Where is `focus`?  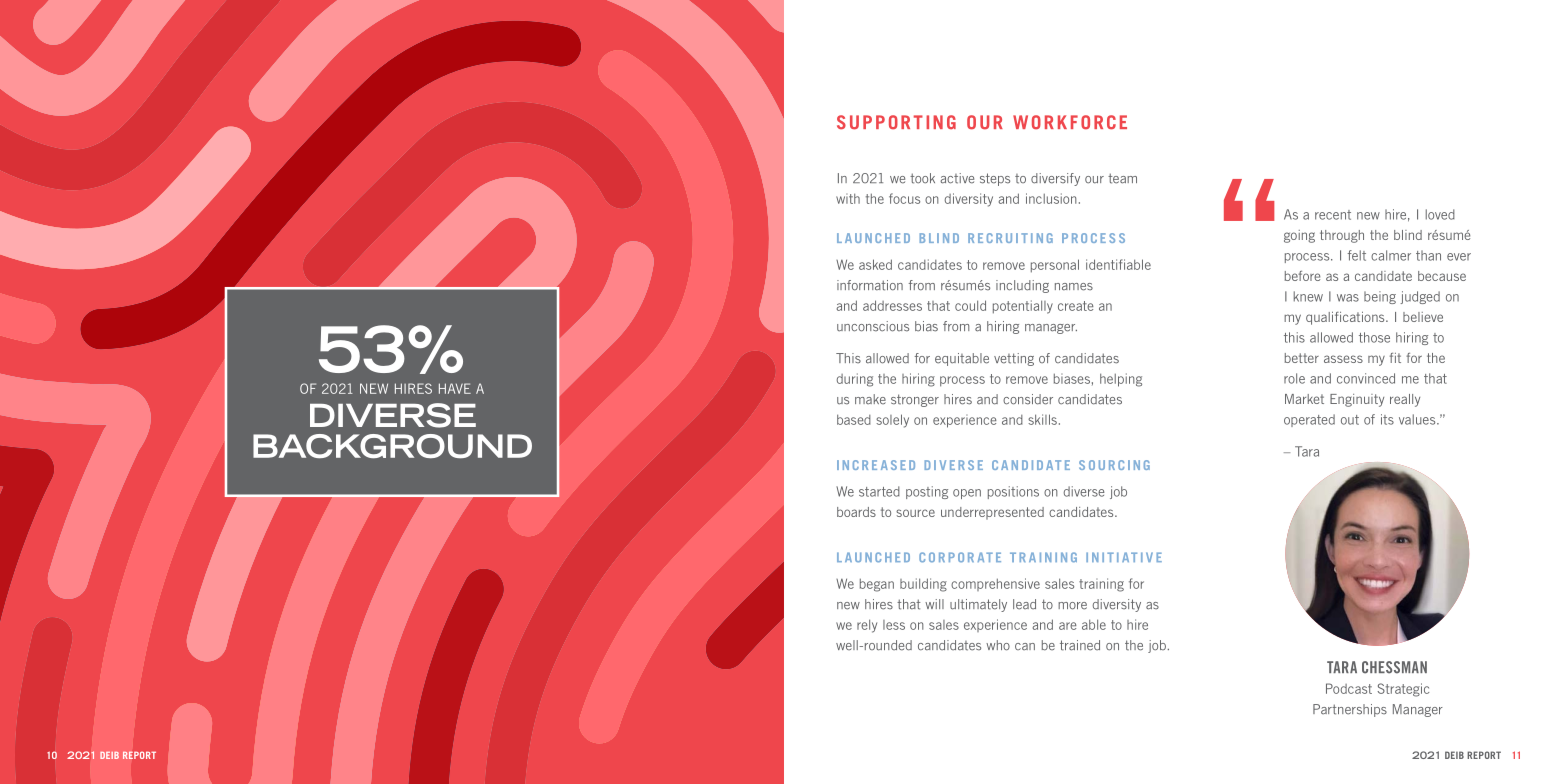
focus is located at coordinates (904, 198).
